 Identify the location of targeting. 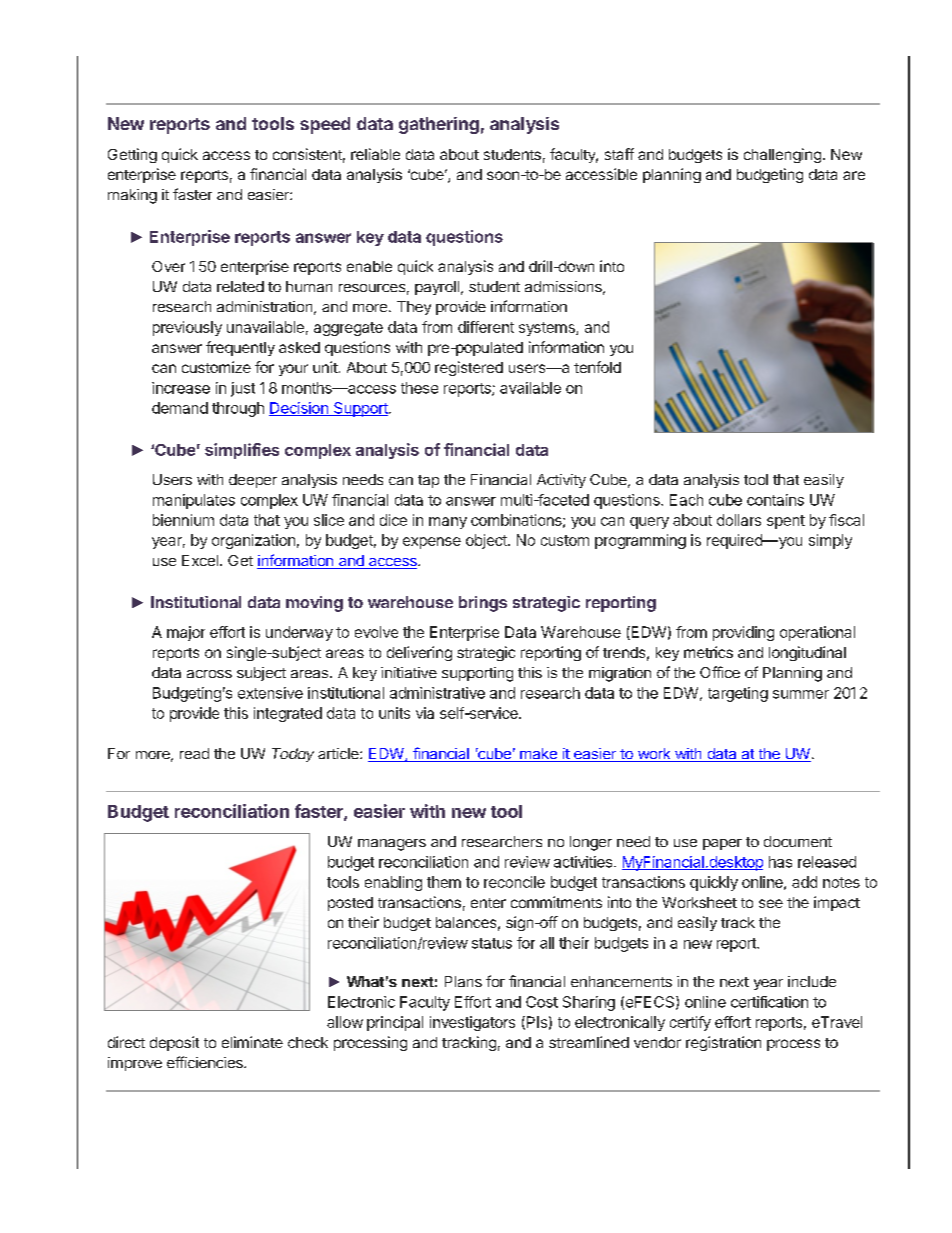
(738, 694).
